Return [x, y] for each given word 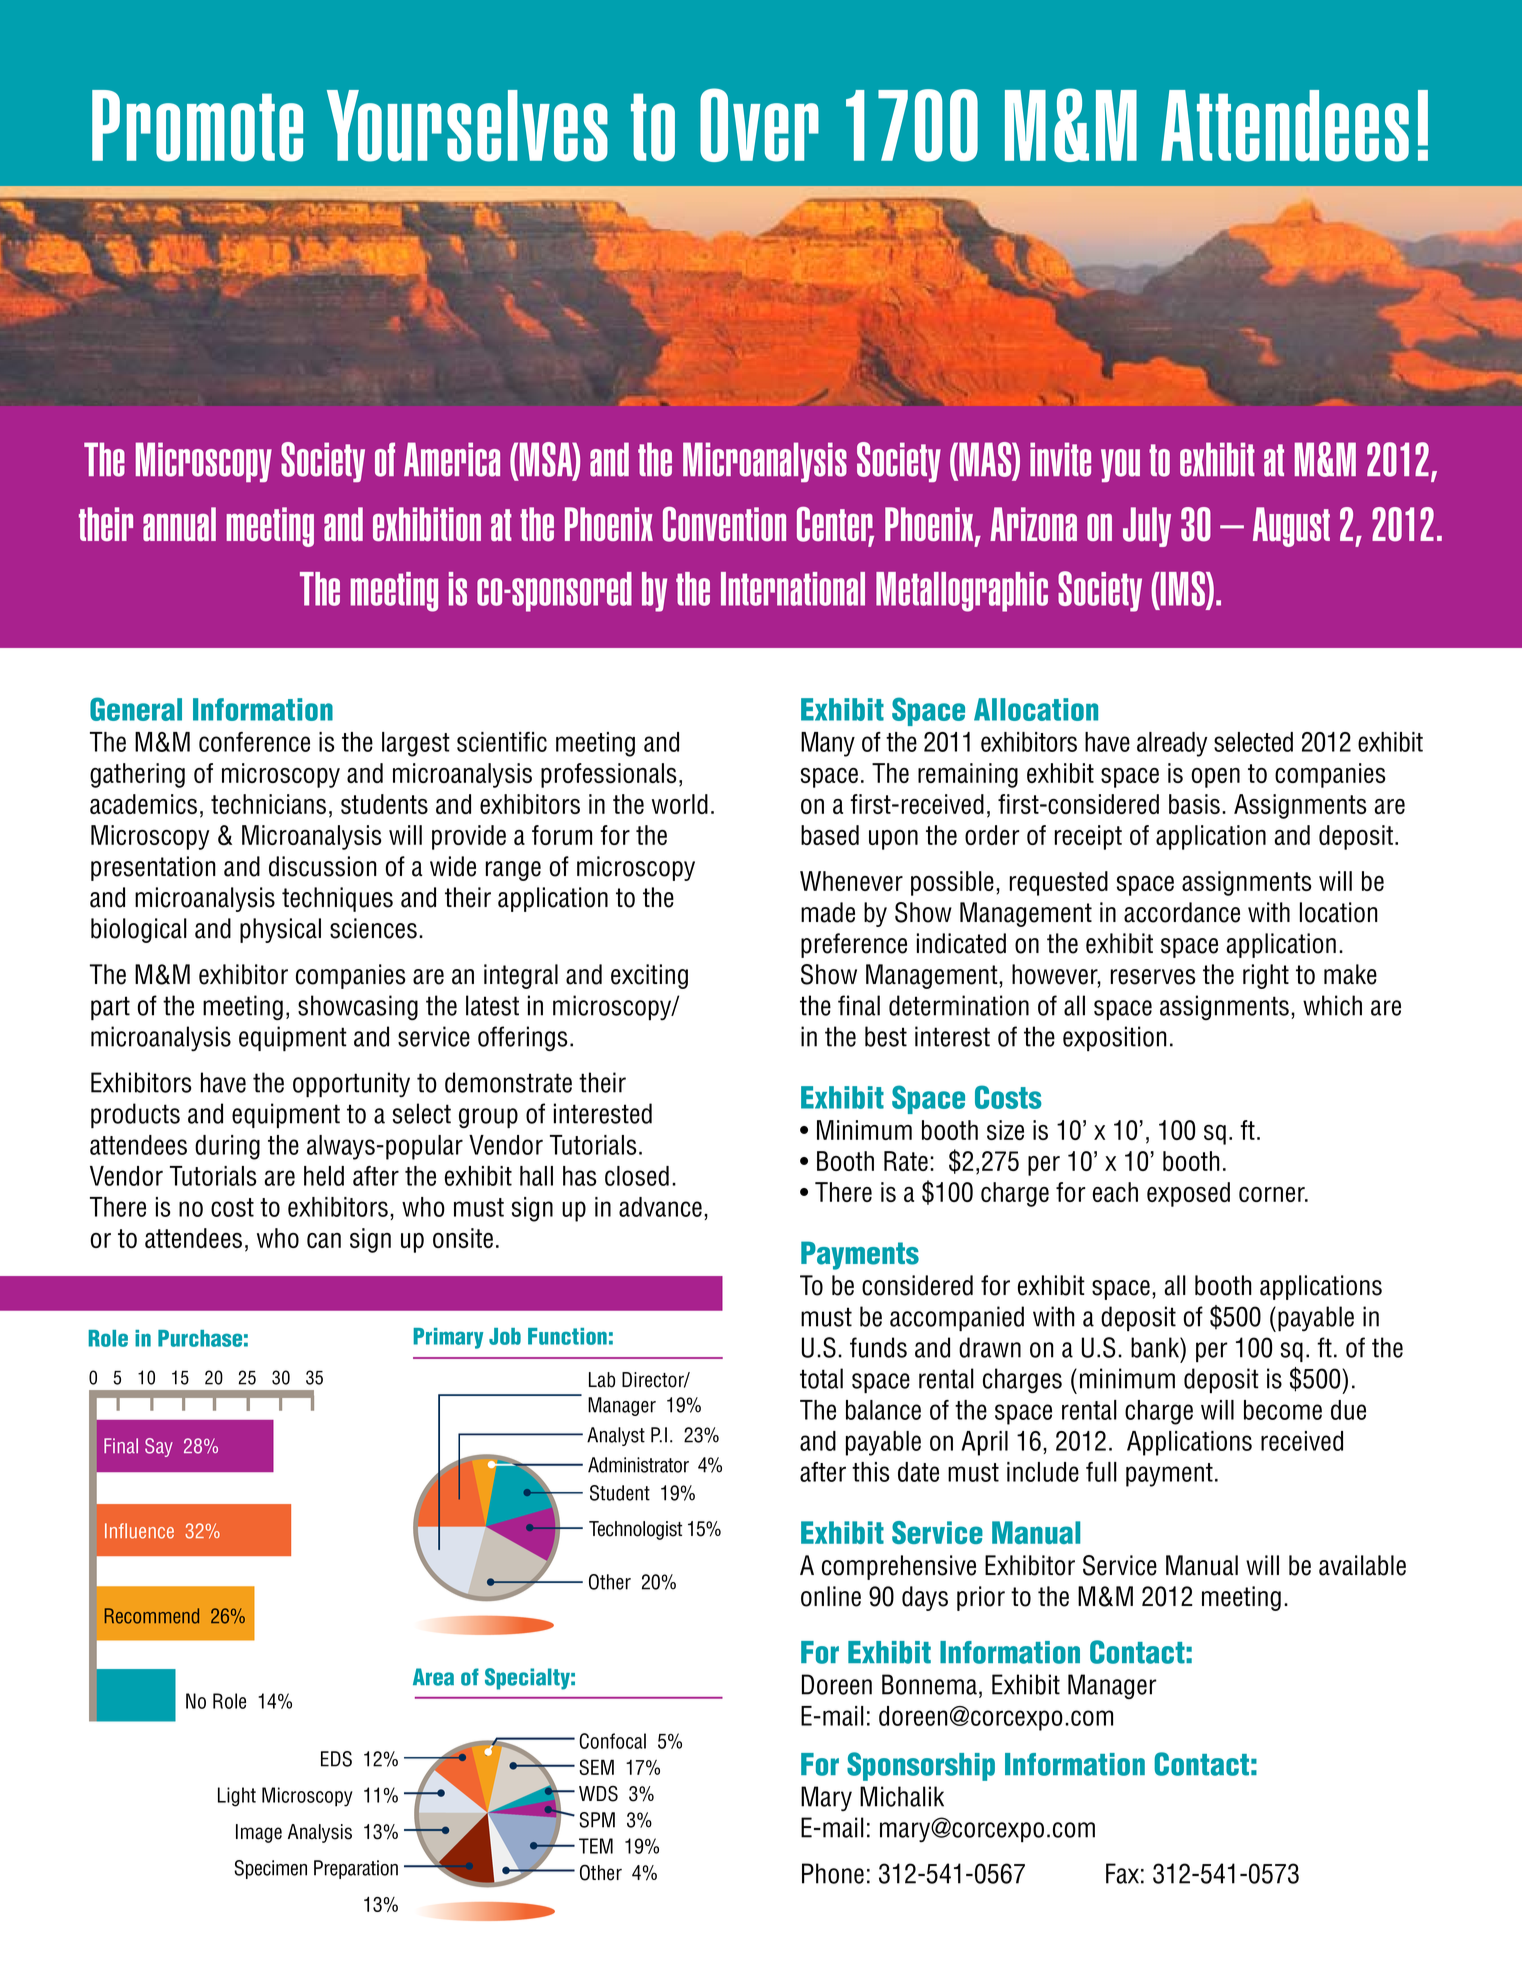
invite [1060, 459]
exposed [1188, 1194]
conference [254, 742]
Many [828, 744]
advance [660, 1207]
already [1172, 744]
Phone [833, 1873]
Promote [197, 126]
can [324, 1240]
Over [759, 125]
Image [259, 1833]
